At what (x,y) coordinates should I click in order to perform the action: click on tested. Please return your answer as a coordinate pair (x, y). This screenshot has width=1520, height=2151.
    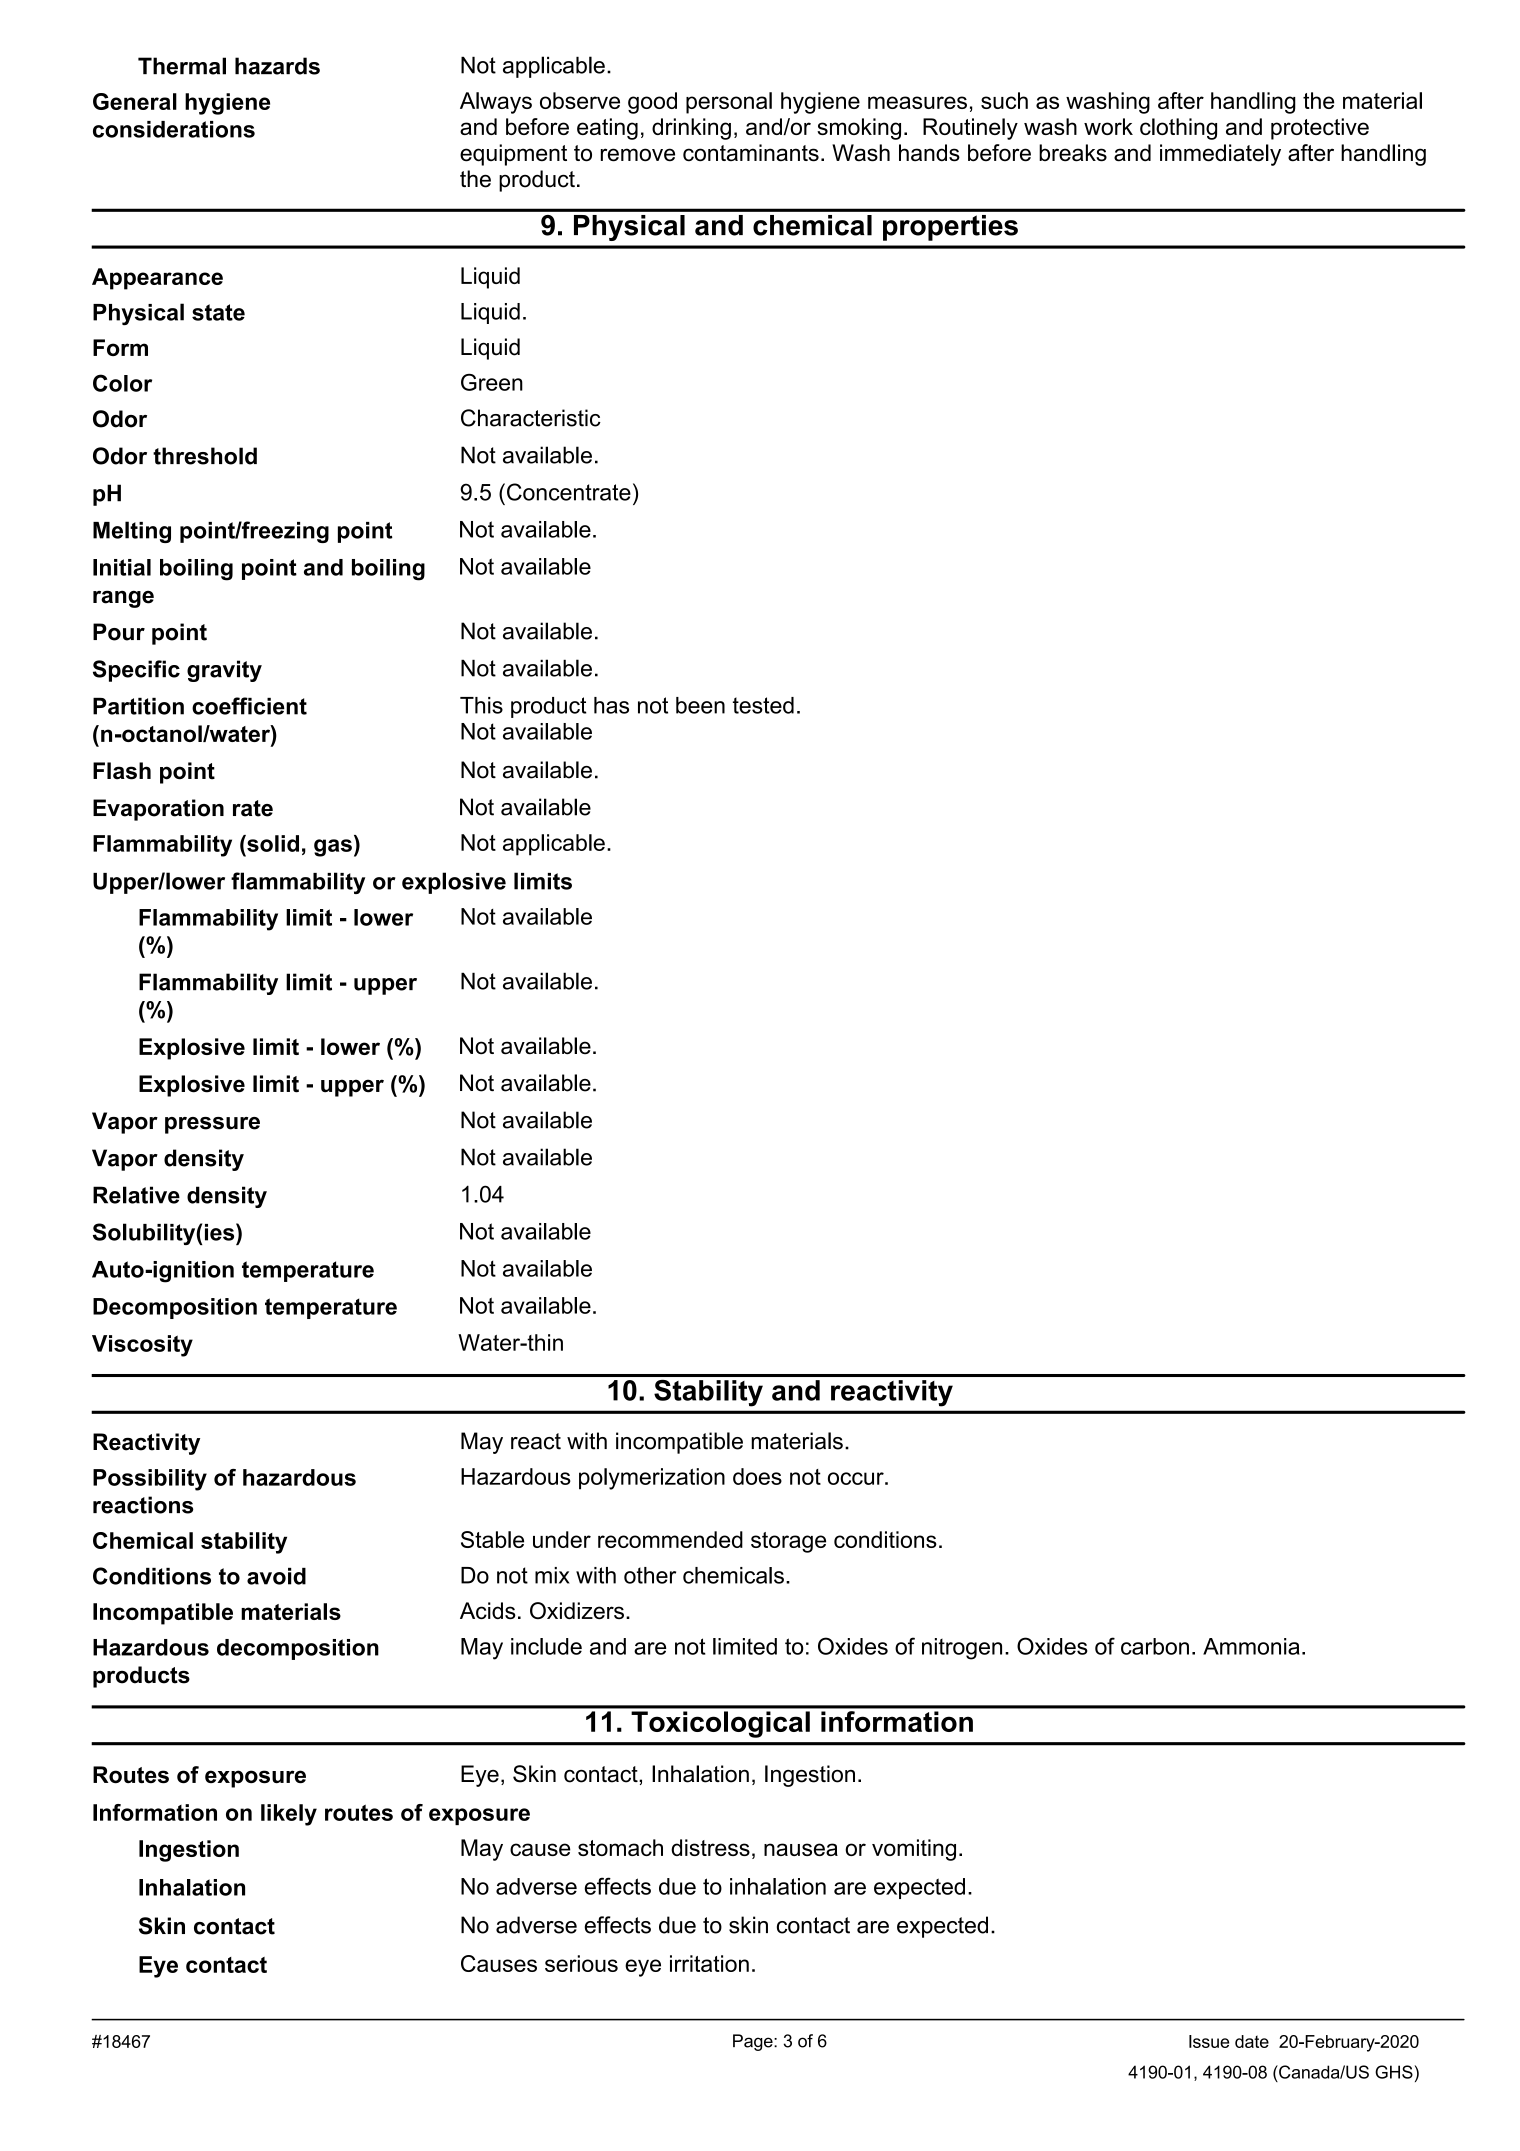
    Looking at the image, I should click on (763, 705).
